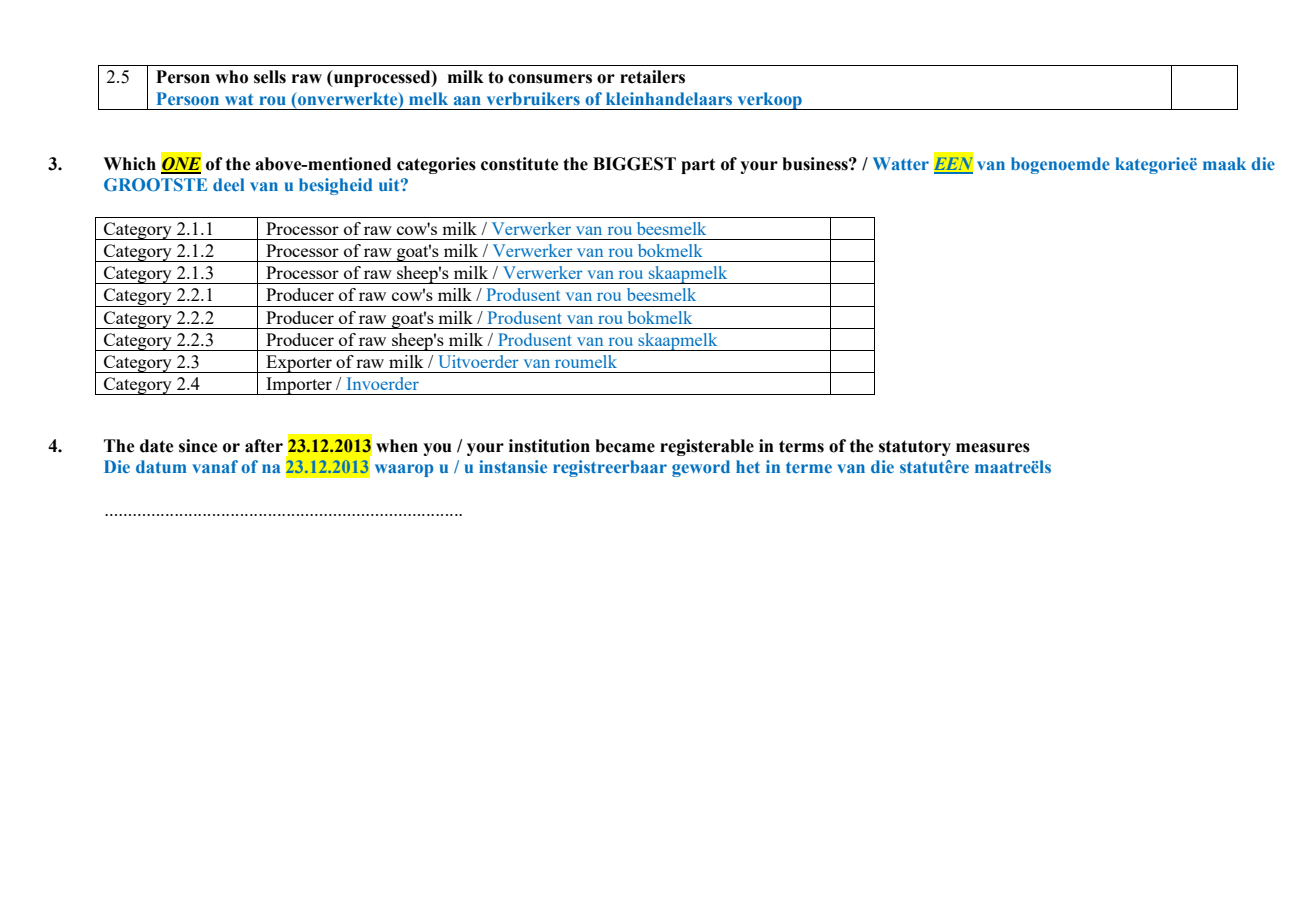 This screenshot has width=1308, height=924. What do you see at coordinates (549, 446) in the screenshot?
I see `institution` at bounding box center [549, 446].
